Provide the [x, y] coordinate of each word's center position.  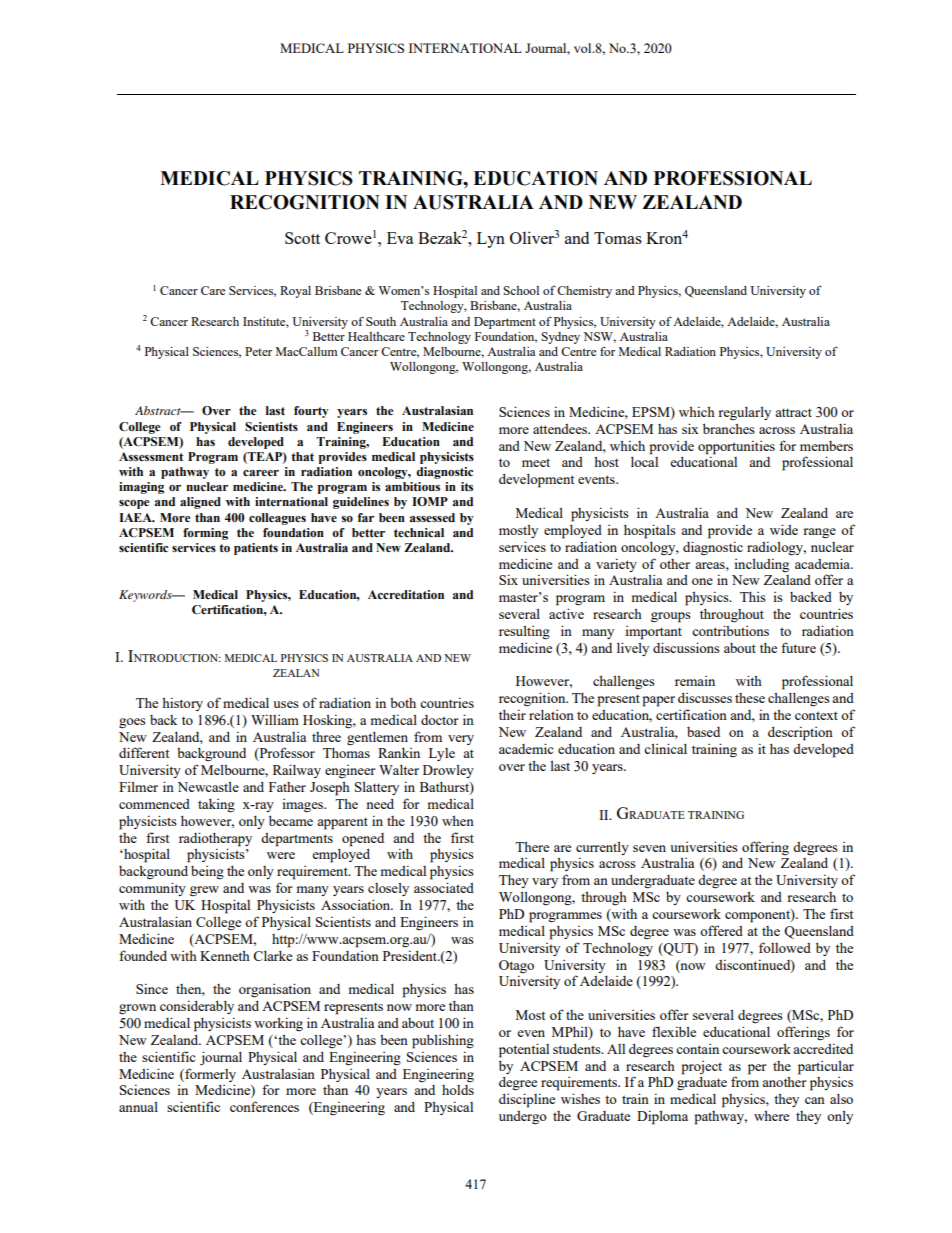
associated [444, 887]
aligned [200, 503]
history [182, 704]
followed [785, 947]
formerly [209, 1075]
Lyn [491, 240]
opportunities [736, 447]
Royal [295, 292]
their [512, 714]
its [467, 486]
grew [204, 891]
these [750, 698]
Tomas [618, 238]
